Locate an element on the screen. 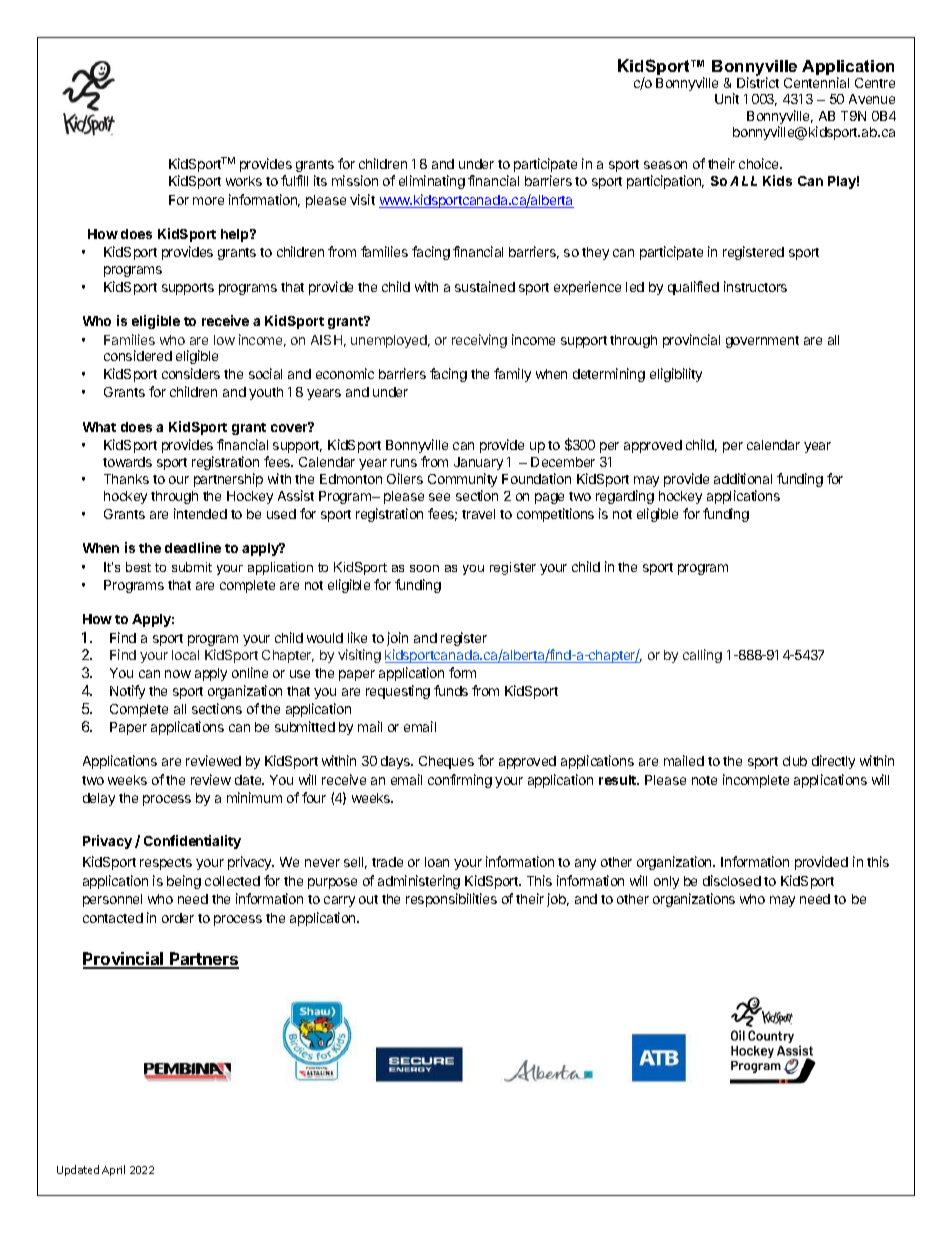 The width and height of the screenshot is (952, 1233). works is located at coordinates (244, 181).
